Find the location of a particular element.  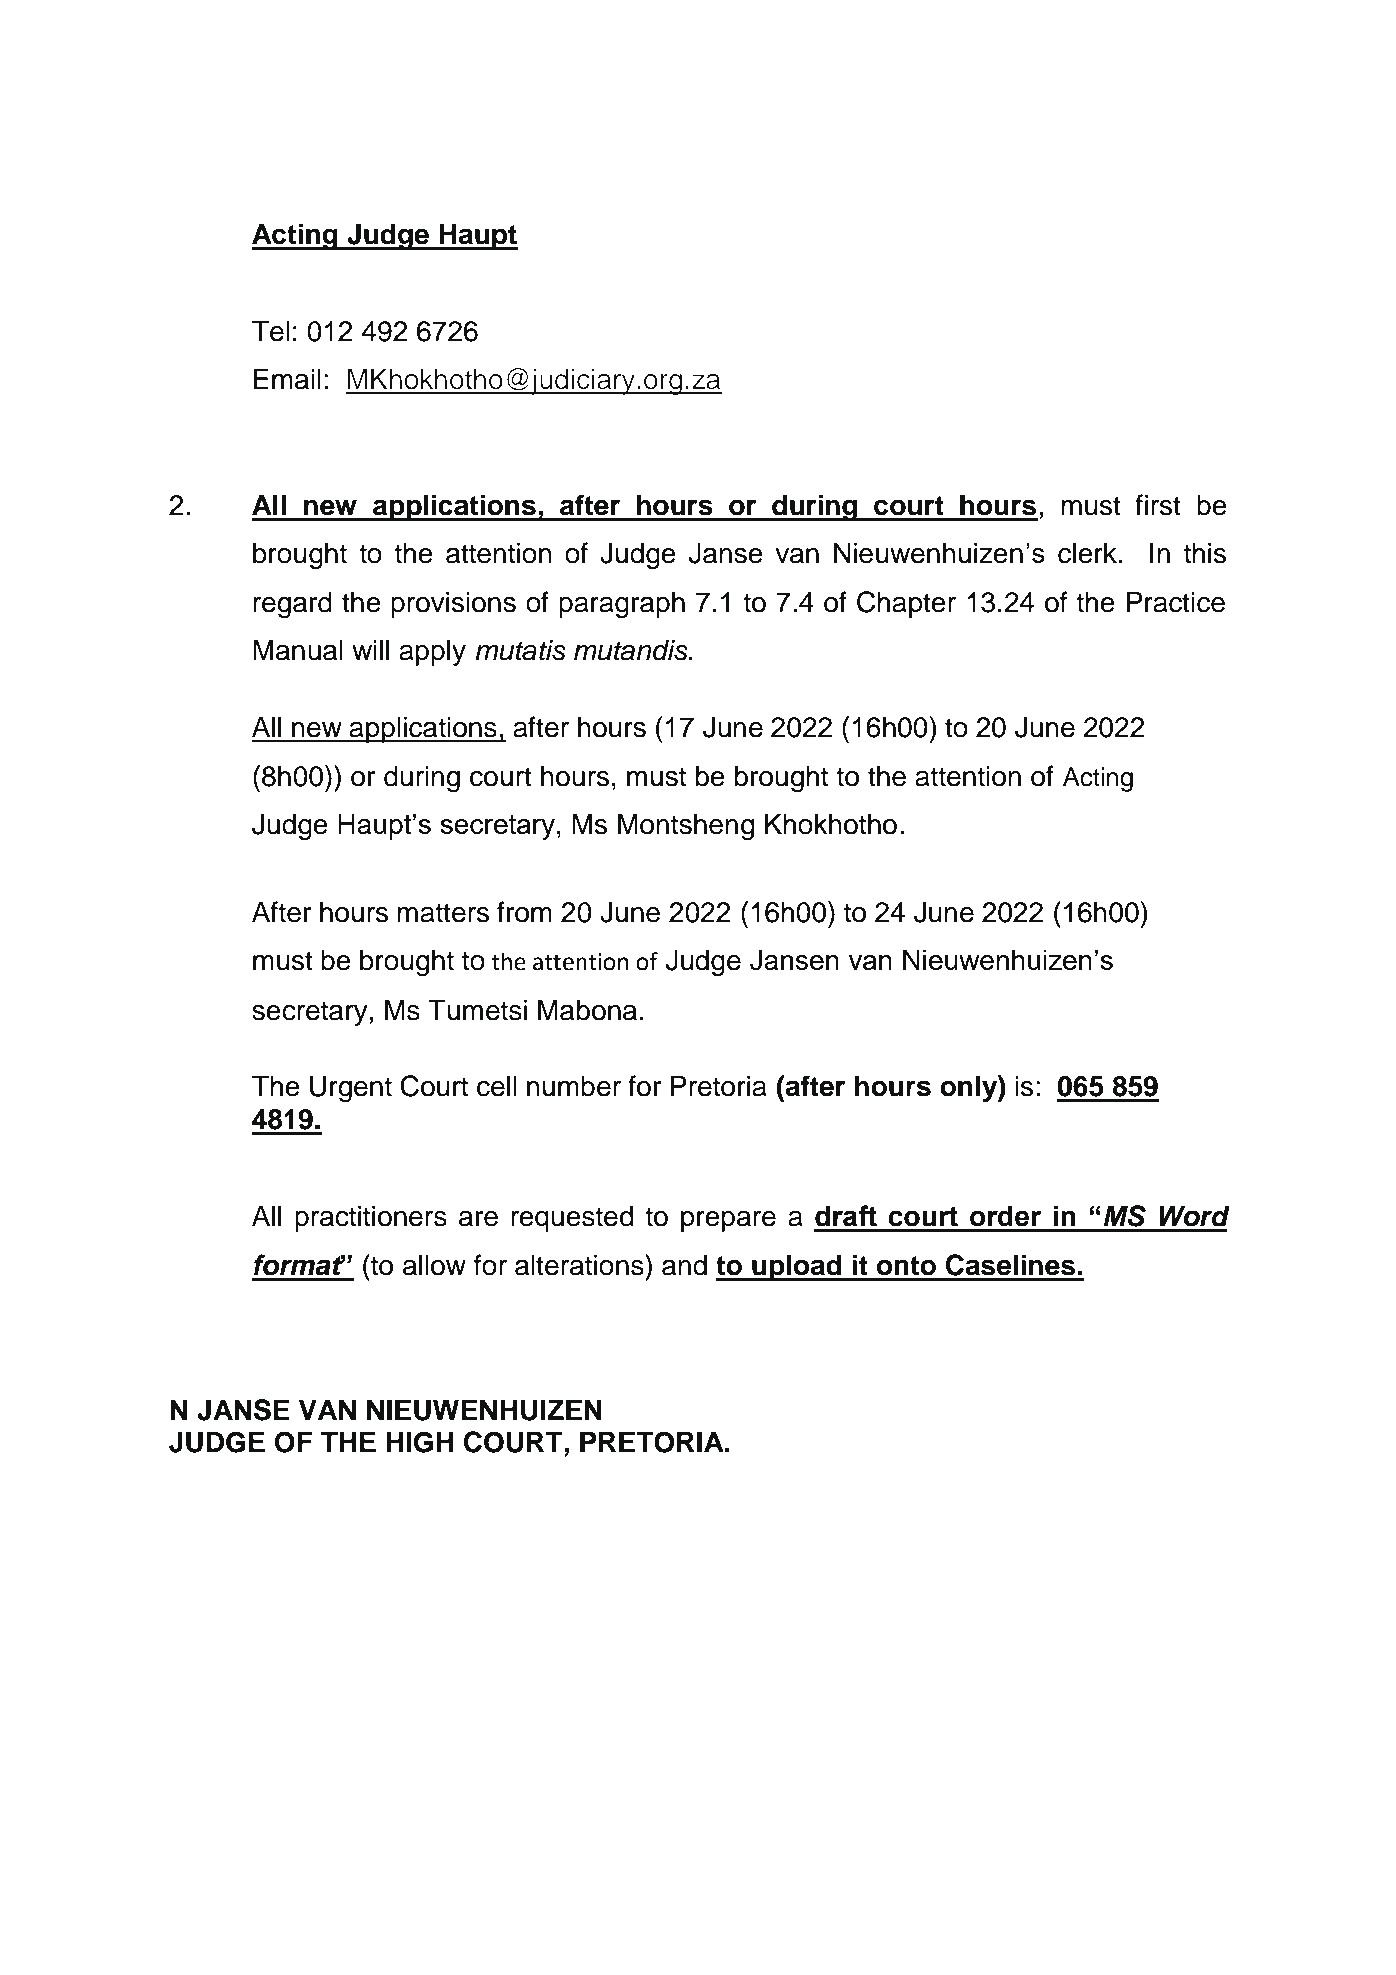

paragraph is located at coordinates (622, 605).
